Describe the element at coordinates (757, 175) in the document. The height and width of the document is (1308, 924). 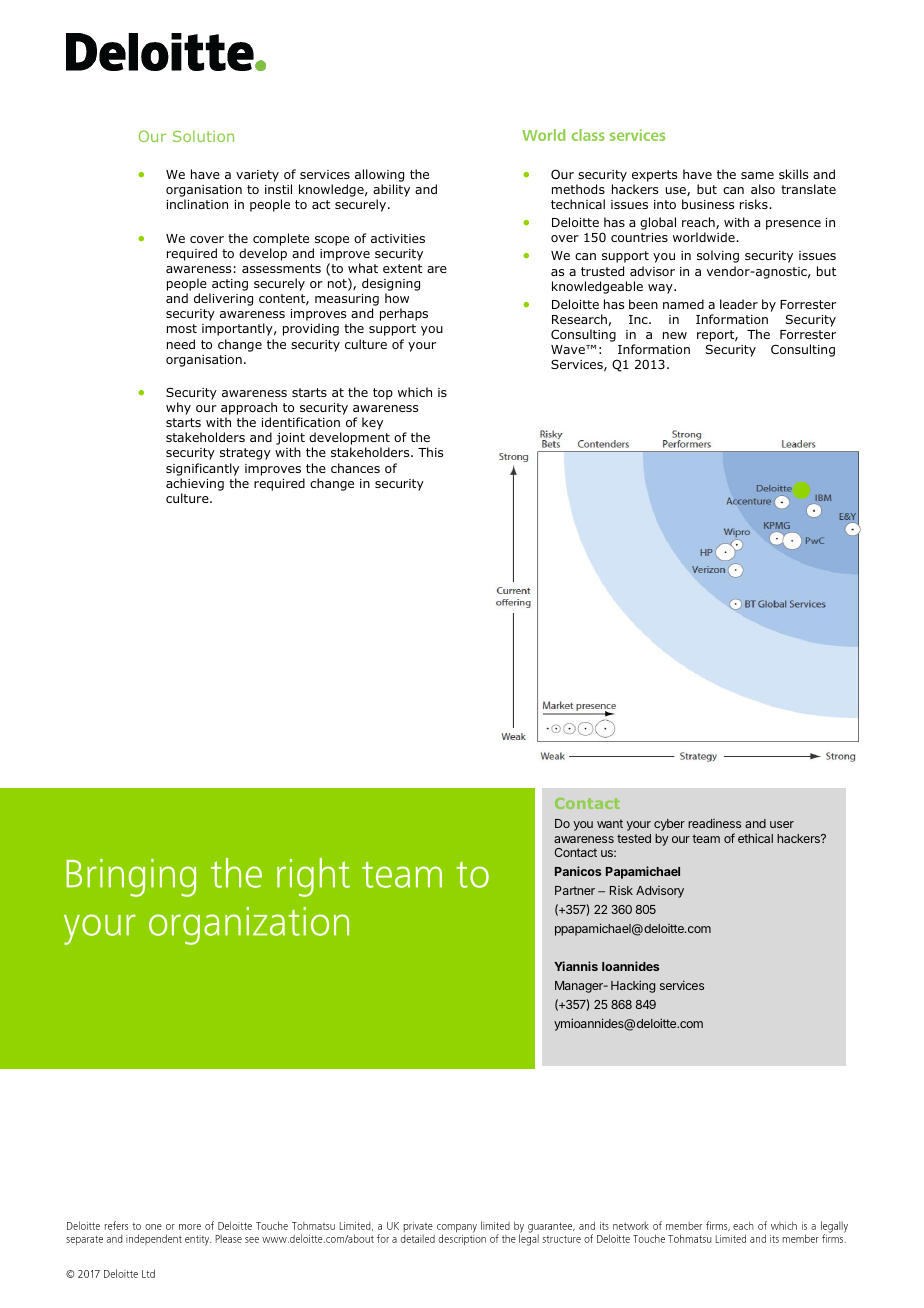
I see `same` at that location.
